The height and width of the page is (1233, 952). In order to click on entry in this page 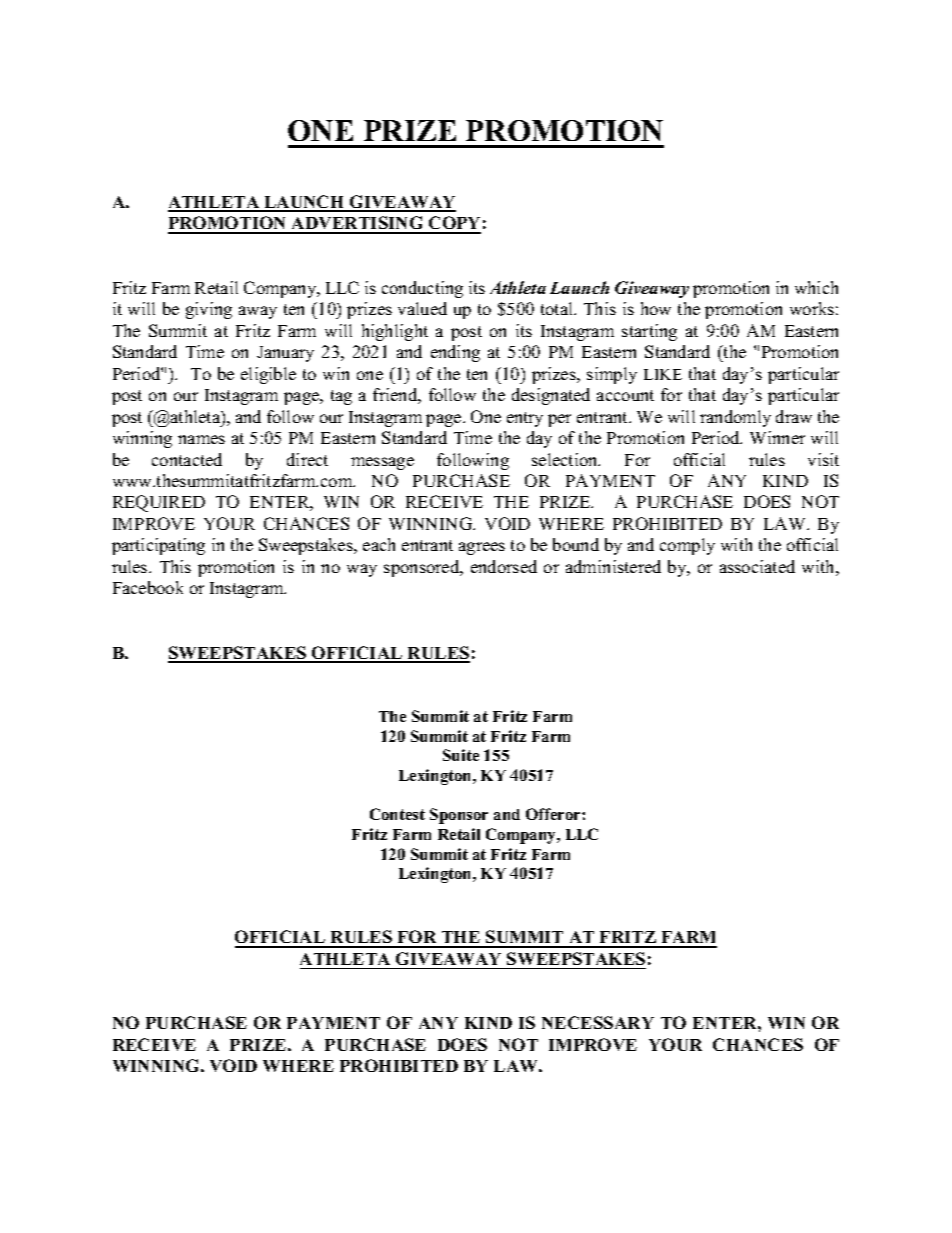, I will do `click(525, 419)`.
